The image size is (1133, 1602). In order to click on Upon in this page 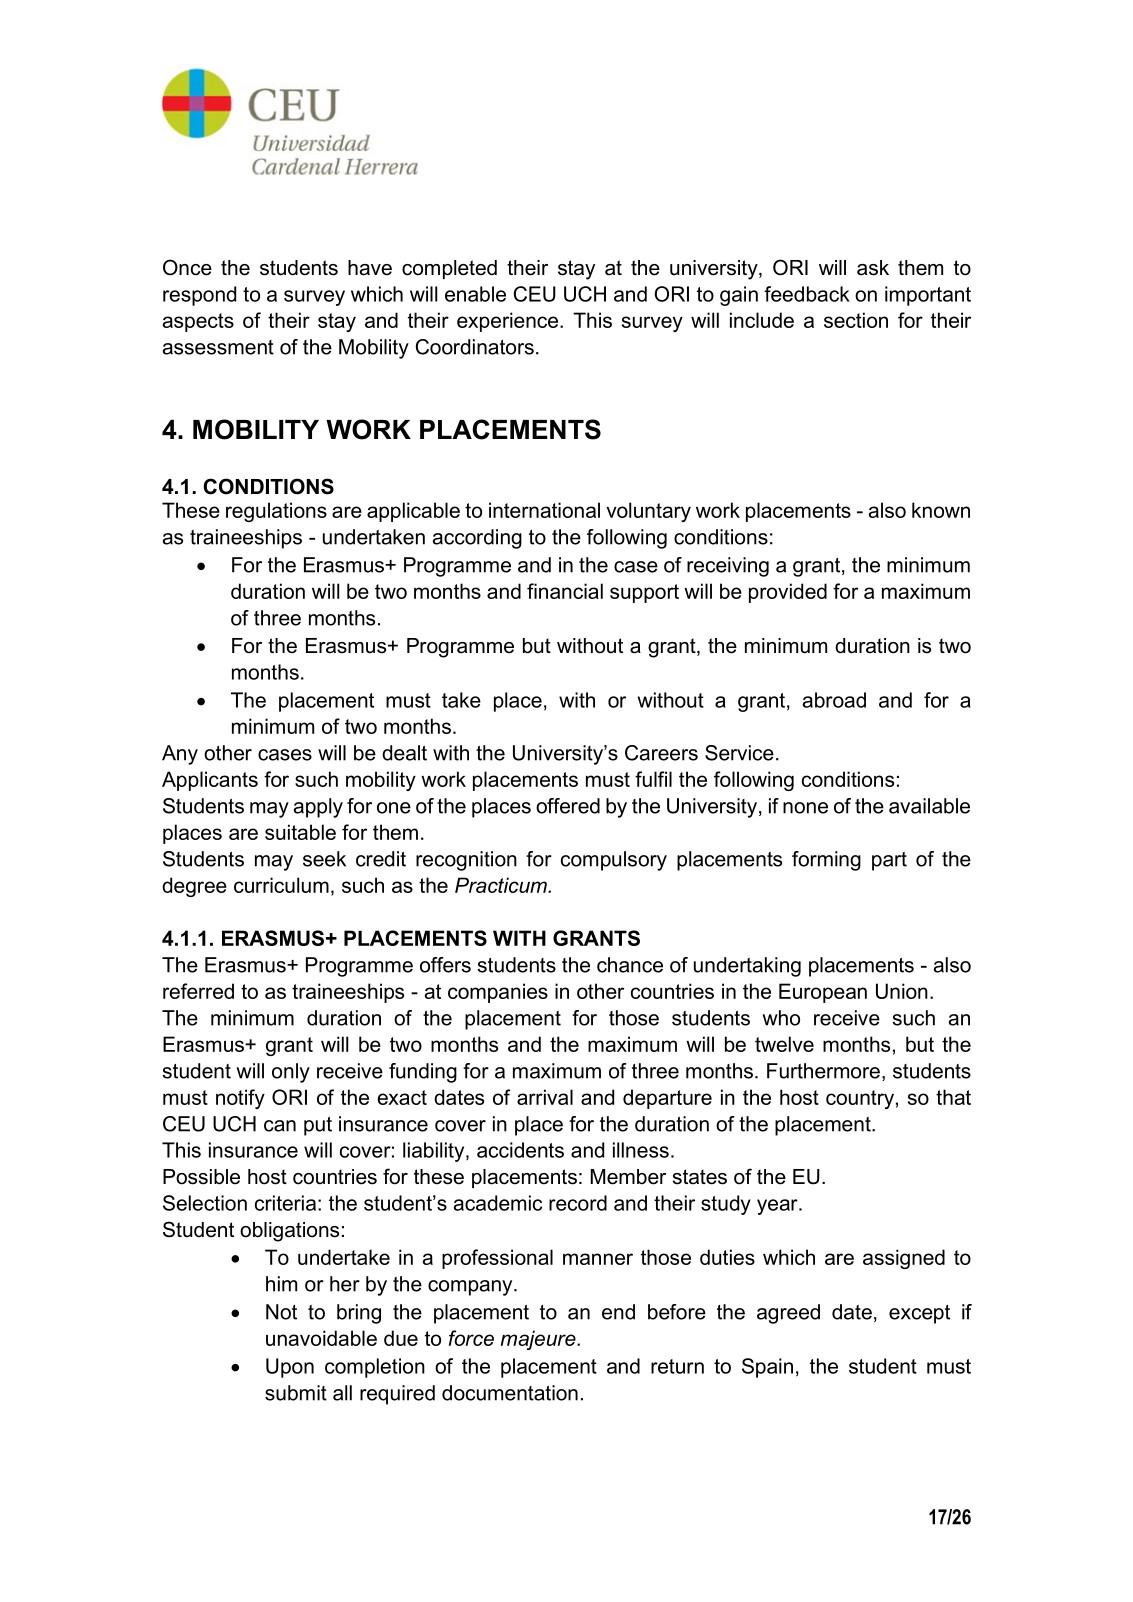, I will do `click(290, 1368)`.
